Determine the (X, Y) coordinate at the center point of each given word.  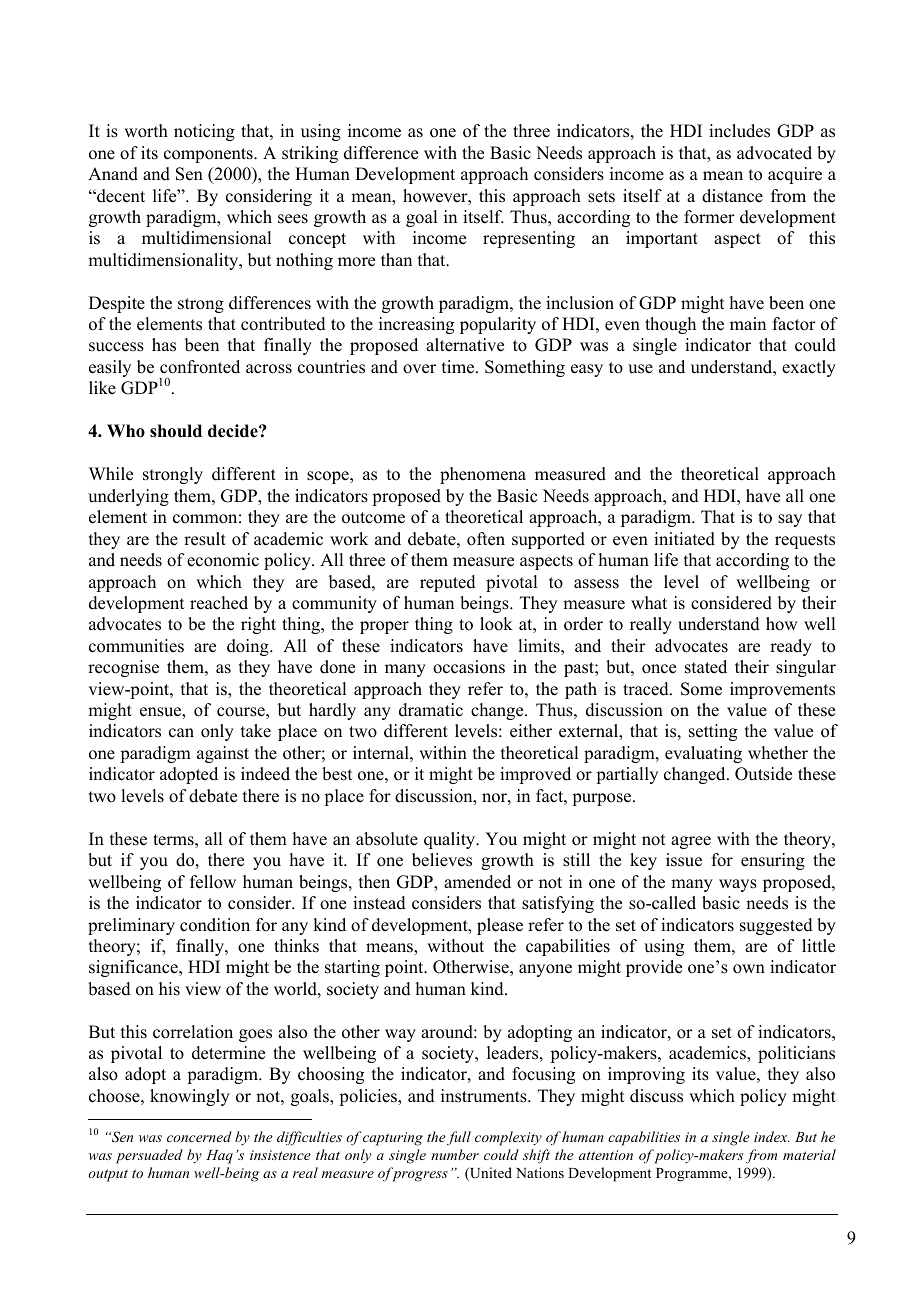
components (209, 155)
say (790, 520)
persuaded (149, 1156)
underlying (128, 497)
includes (739, 131)
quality (451, 840)
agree (691, 842)
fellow (213, 882)
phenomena (483, 475)
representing (529, 239)
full (459, 1138)
